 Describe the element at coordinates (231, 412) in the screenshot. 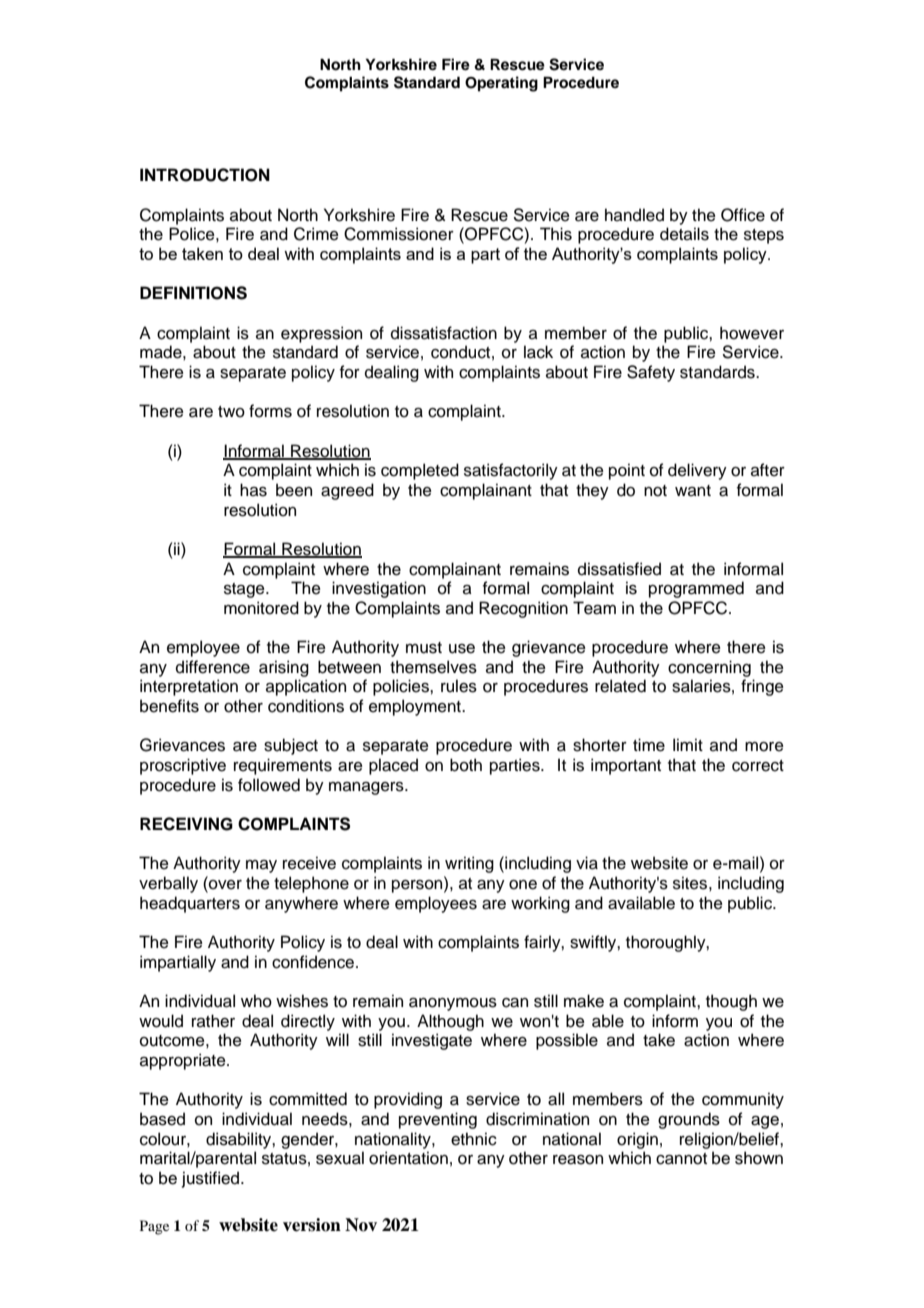

I see `two` at that location.
